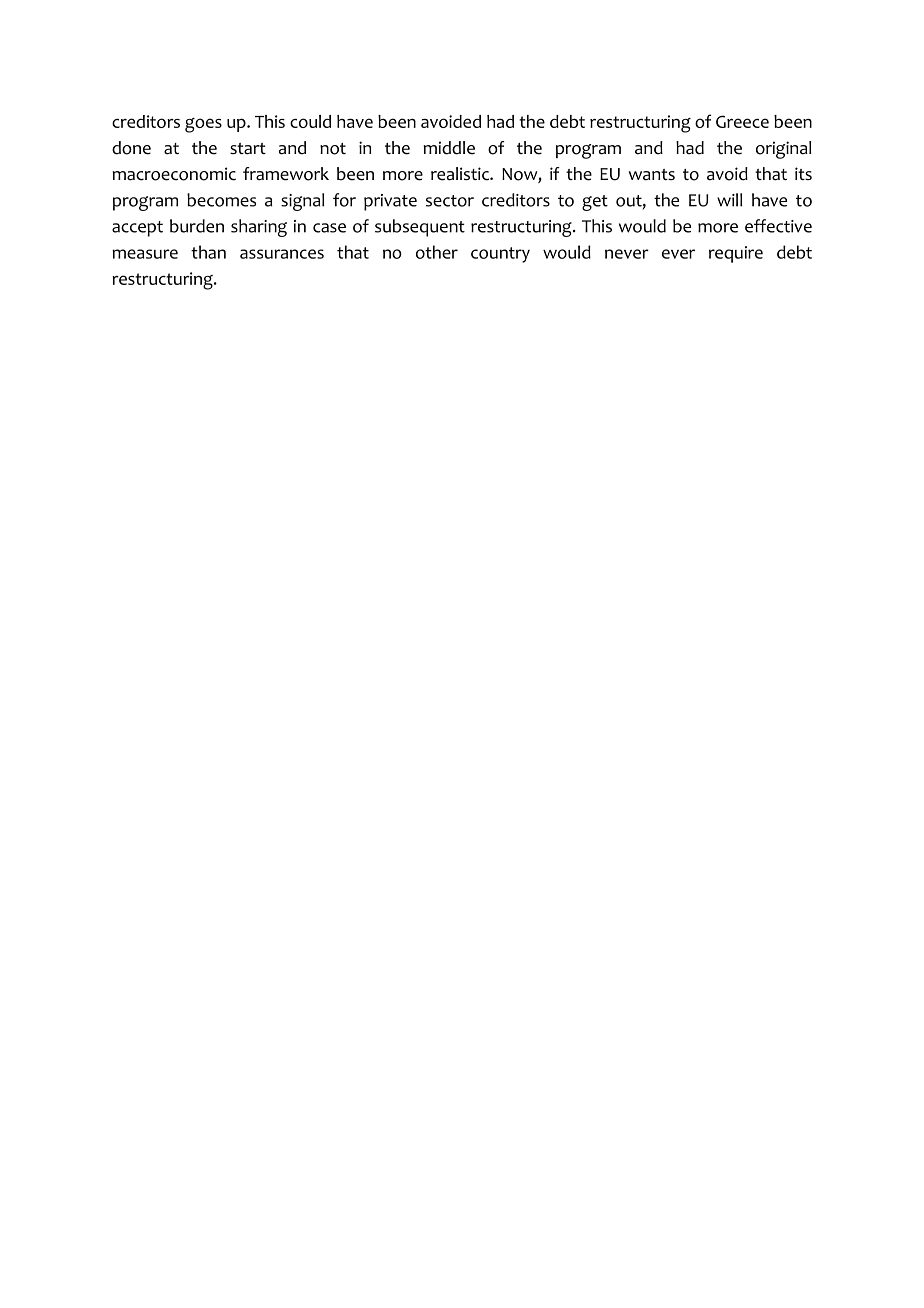 The height and width of the page is (1308, 924). What do you see at coordinates (652, 175) in the page?
I see `wants` at bounding box center [652, 175].
